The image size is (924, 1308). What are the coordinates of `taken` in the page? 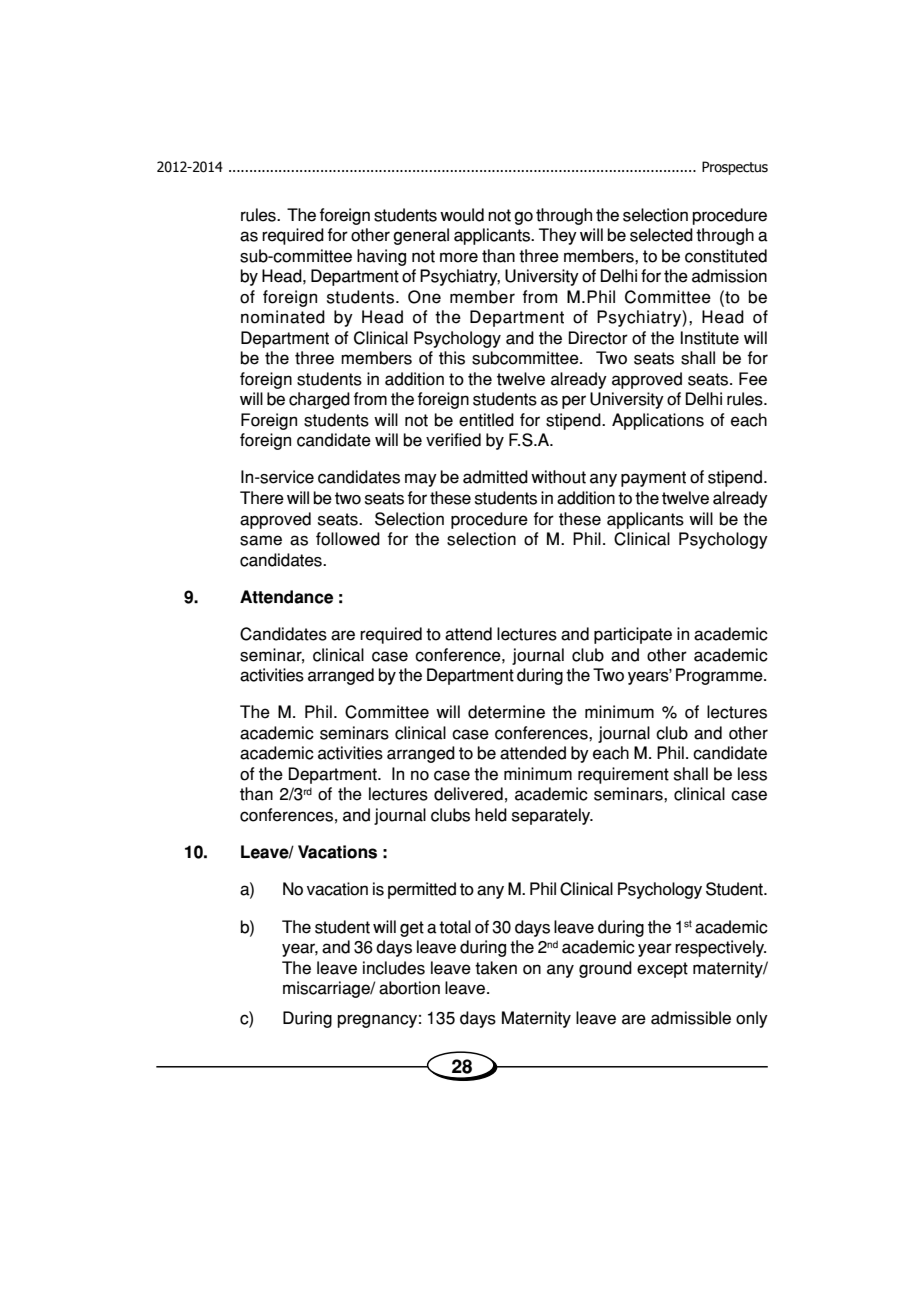 It's located at (496, 968).
